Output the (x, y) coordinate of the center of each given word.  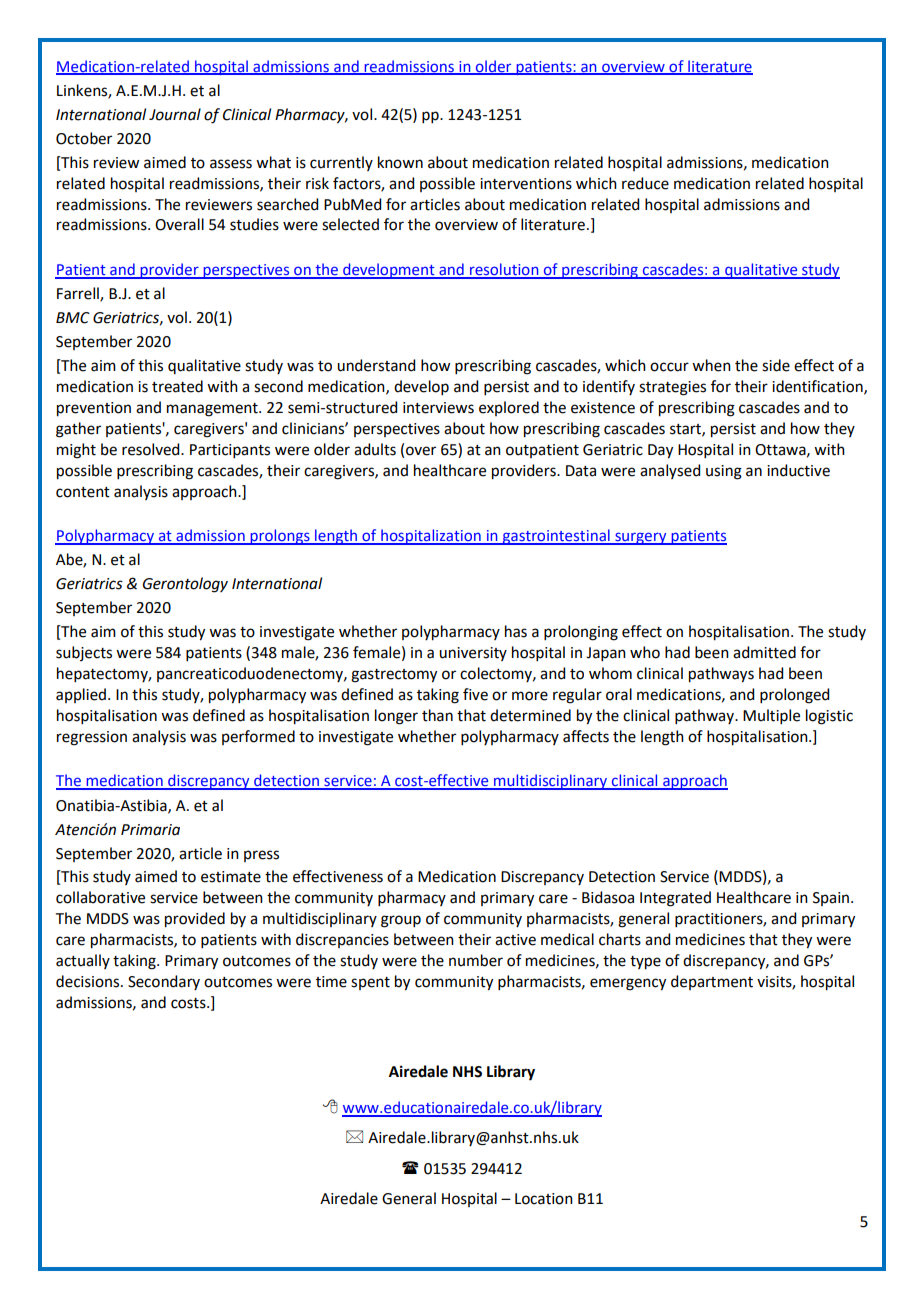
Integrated (675, 899)
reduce (645, 183)
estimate (231, 877)
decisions (89, 981)
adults (375, 449)
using (724, 472)
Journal (175, 114)
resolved (152, 449)
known (400, 162)
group (401, 921)
